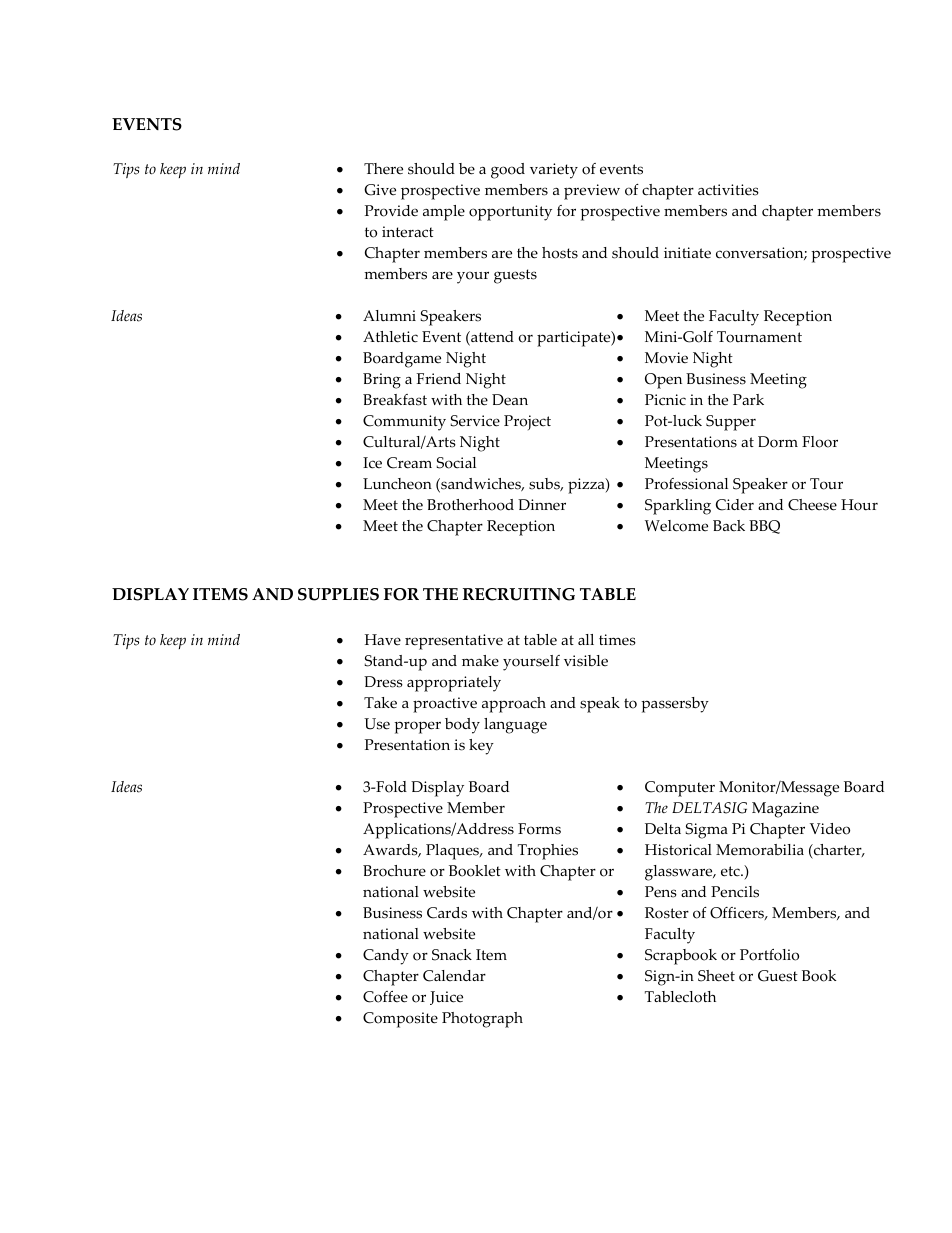 The image size is (952, 1233). Describe the element at coordinates (728, 190) in the screenshot. I see `activities` at that location.
